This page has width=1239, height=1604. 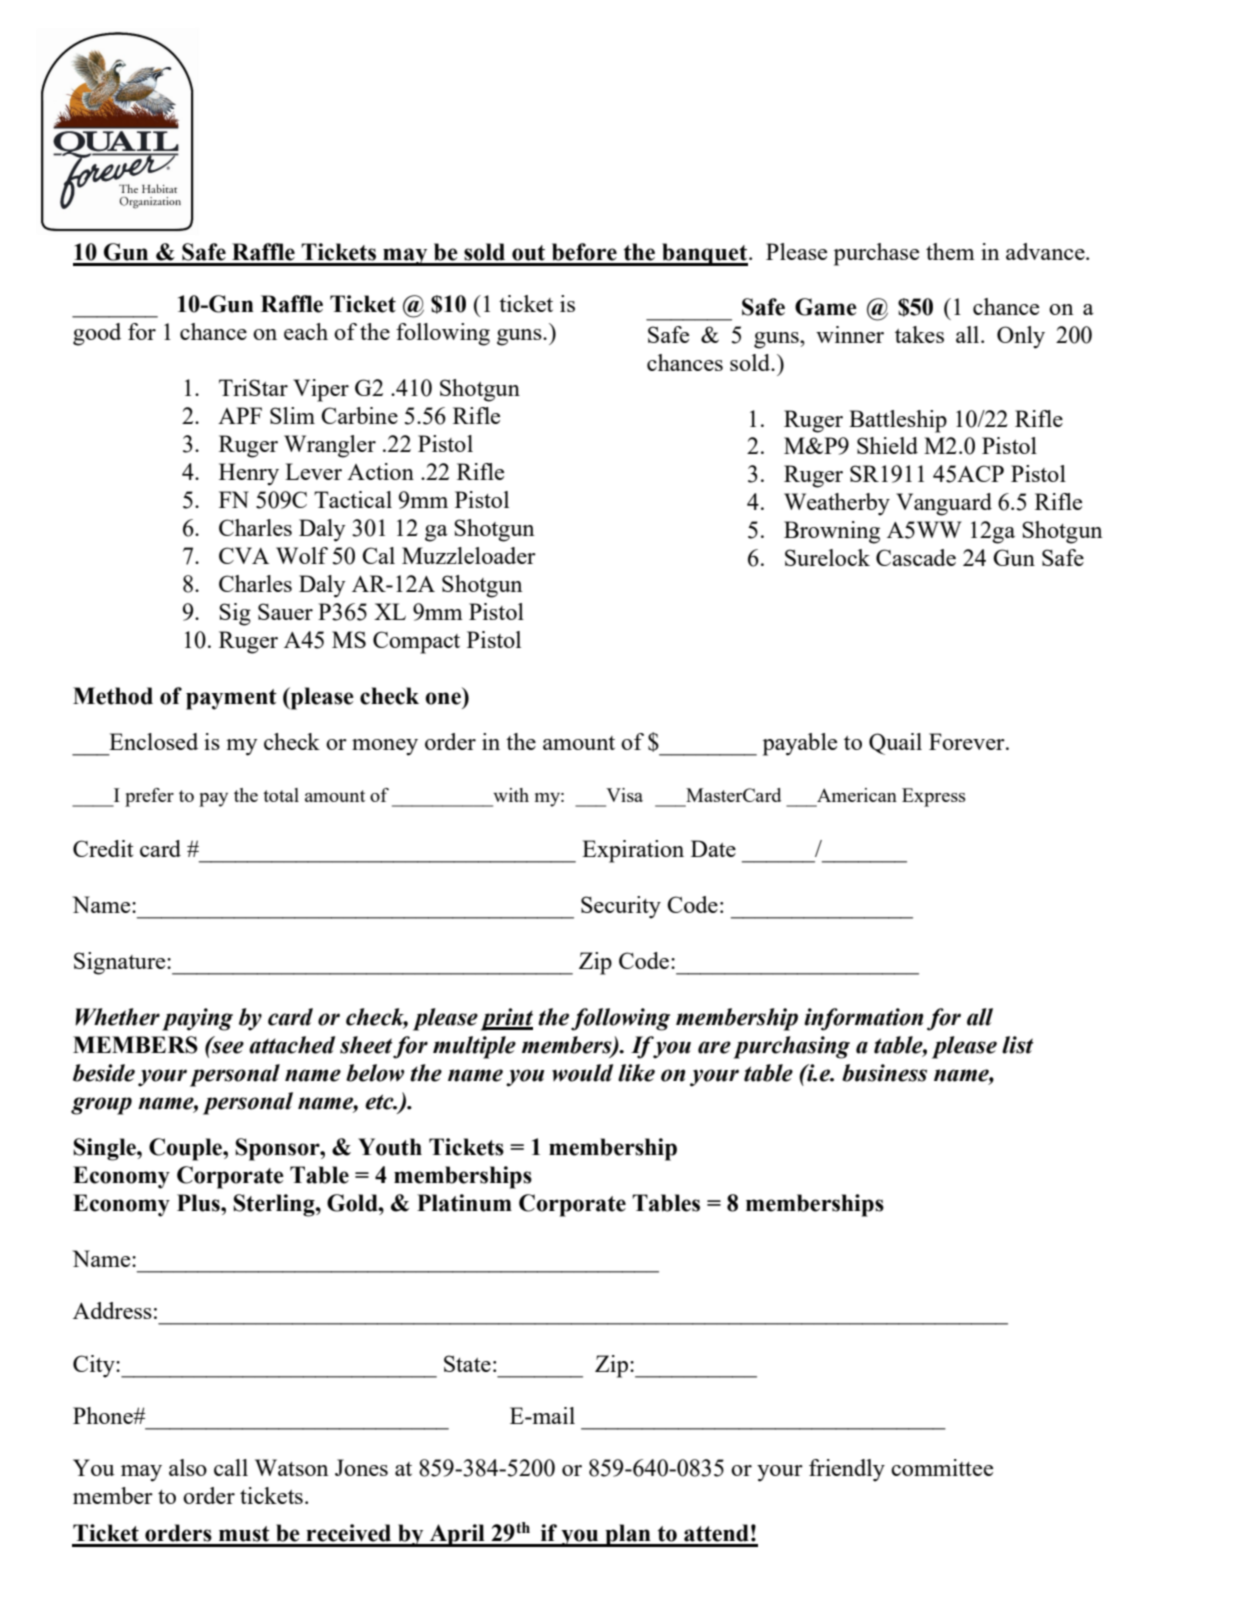 I want to click on paying, so click(x=197, y=1019).
